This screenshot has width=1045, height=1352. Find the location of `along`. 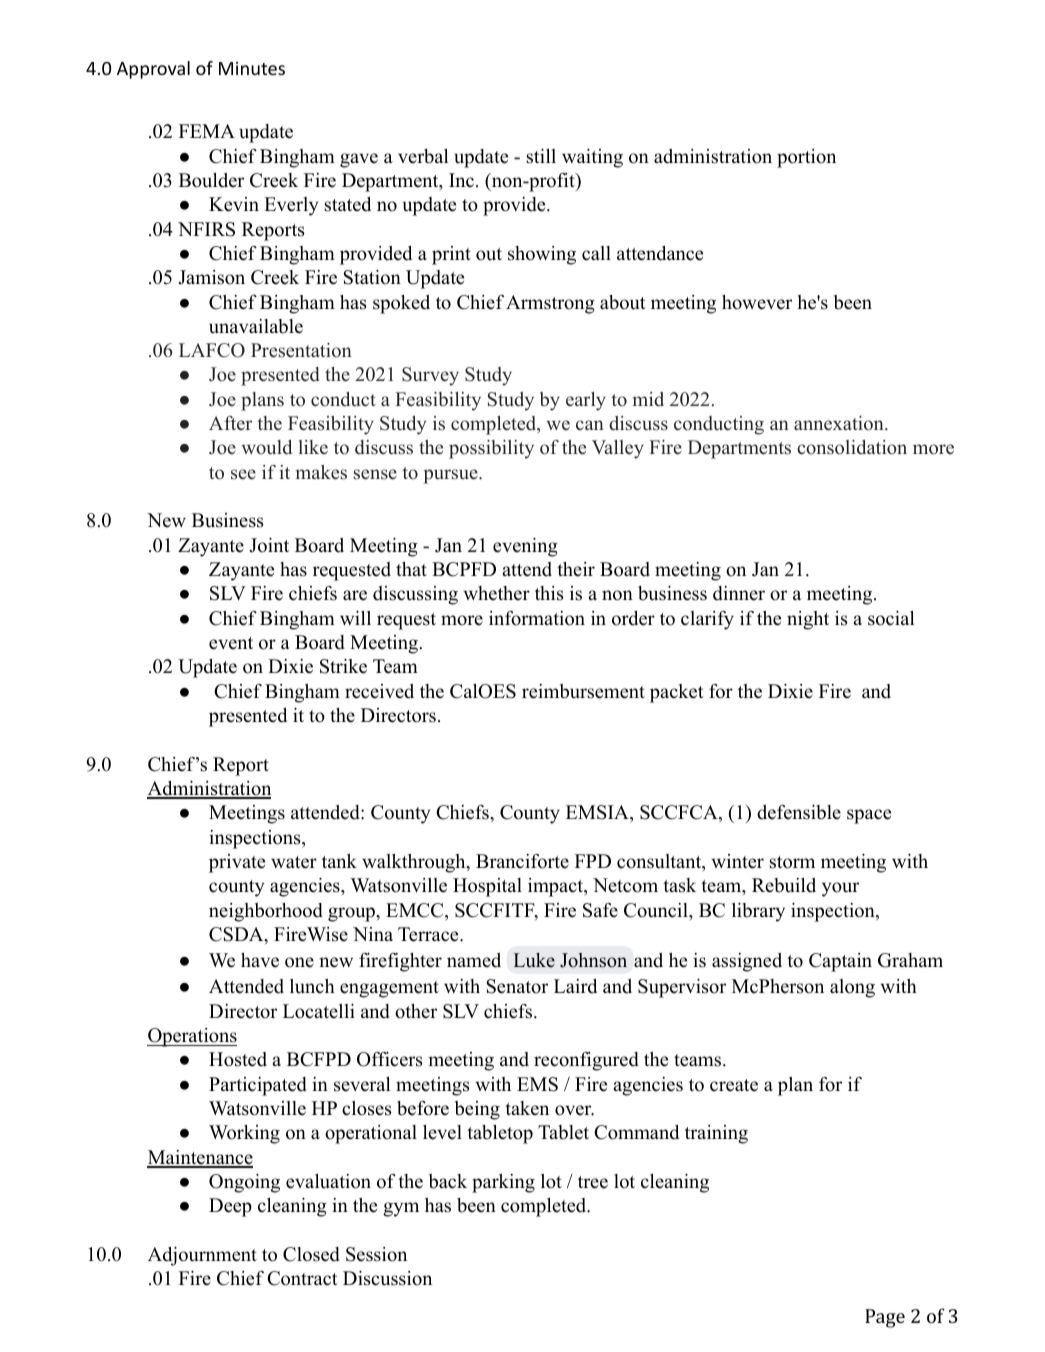

along is located at coordinates (852, 988).
